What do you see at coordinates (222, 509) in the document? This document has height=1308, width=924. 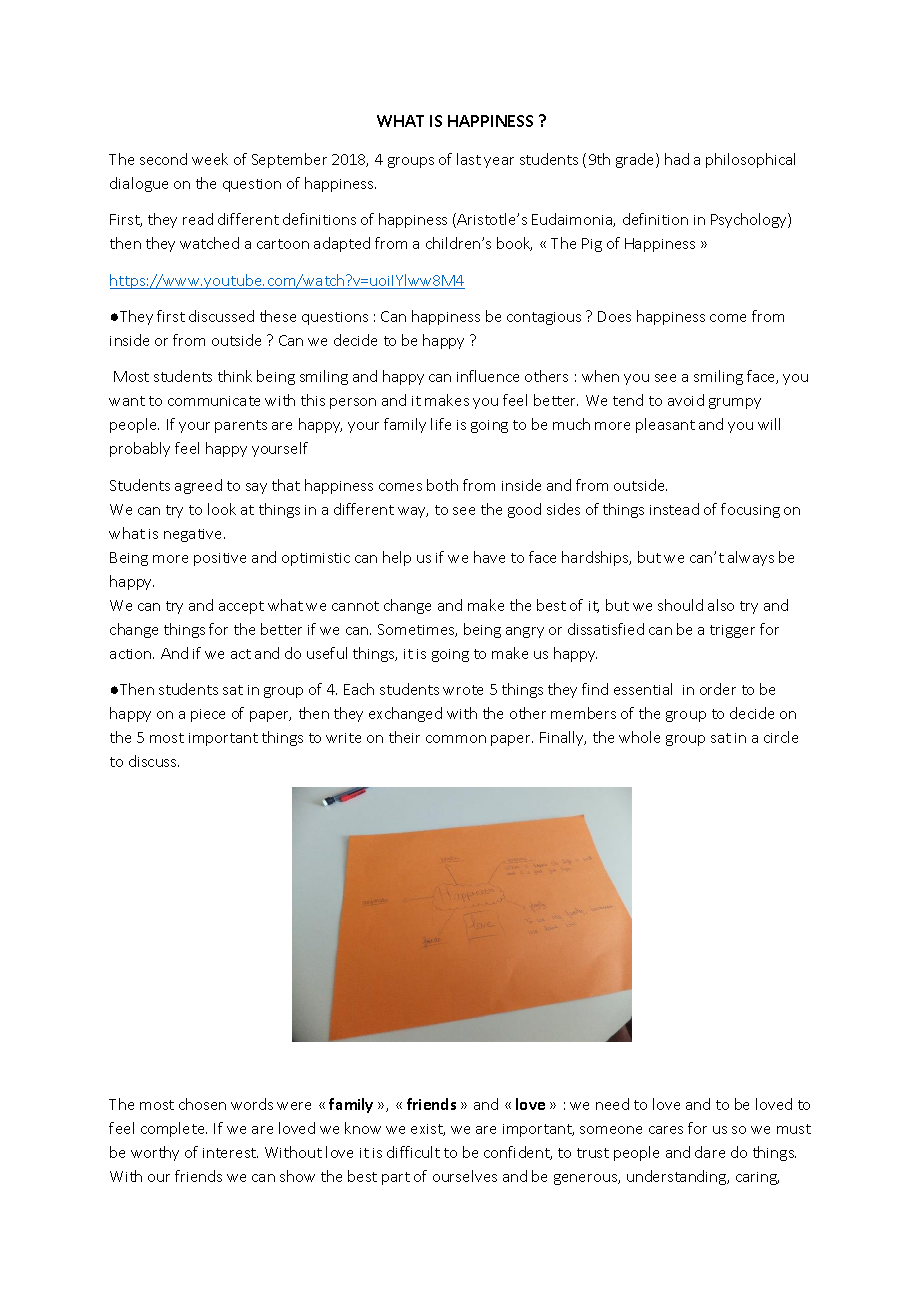 I see `look` at bounding box center [222, 509].
